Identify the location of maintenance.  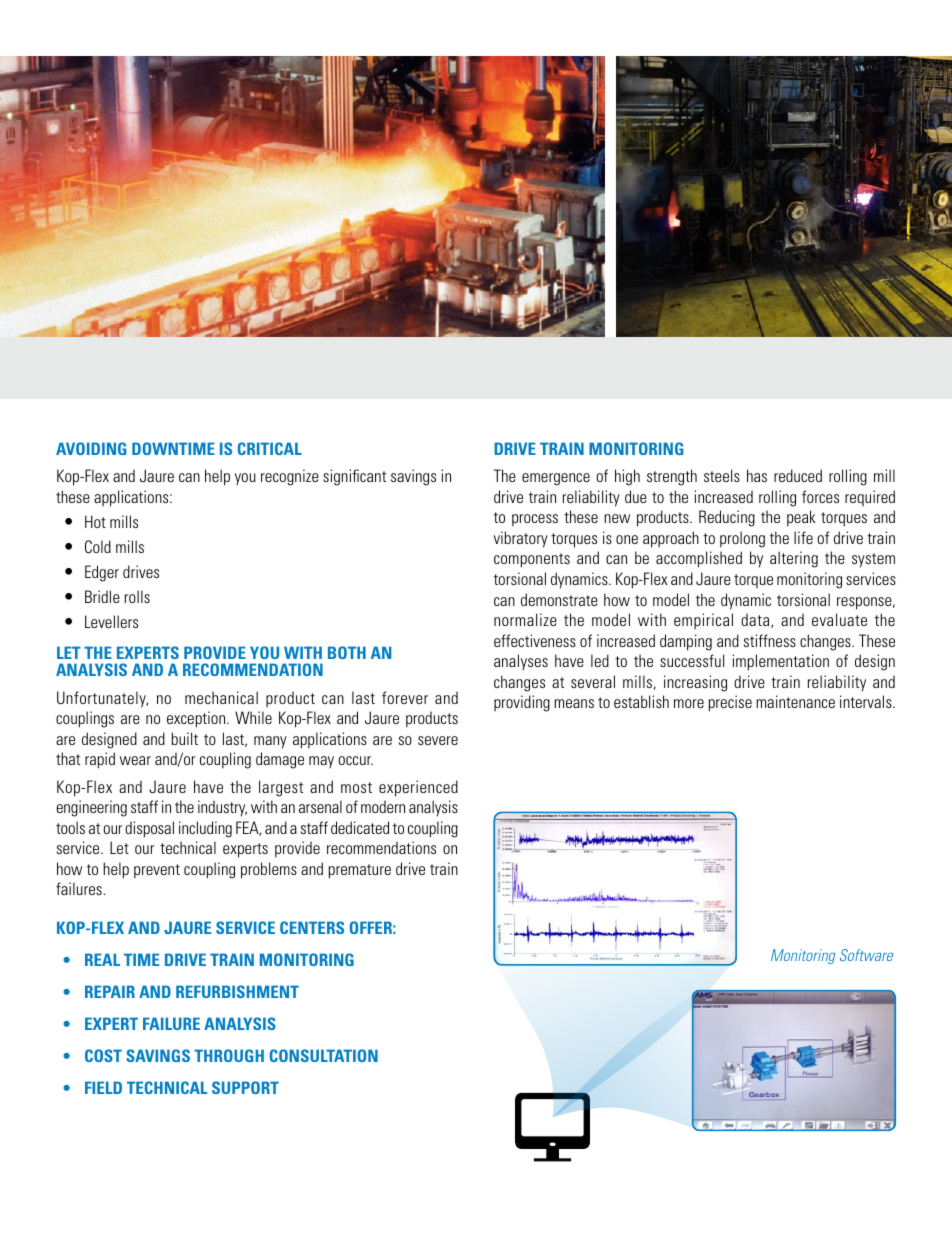
(795, 701).
